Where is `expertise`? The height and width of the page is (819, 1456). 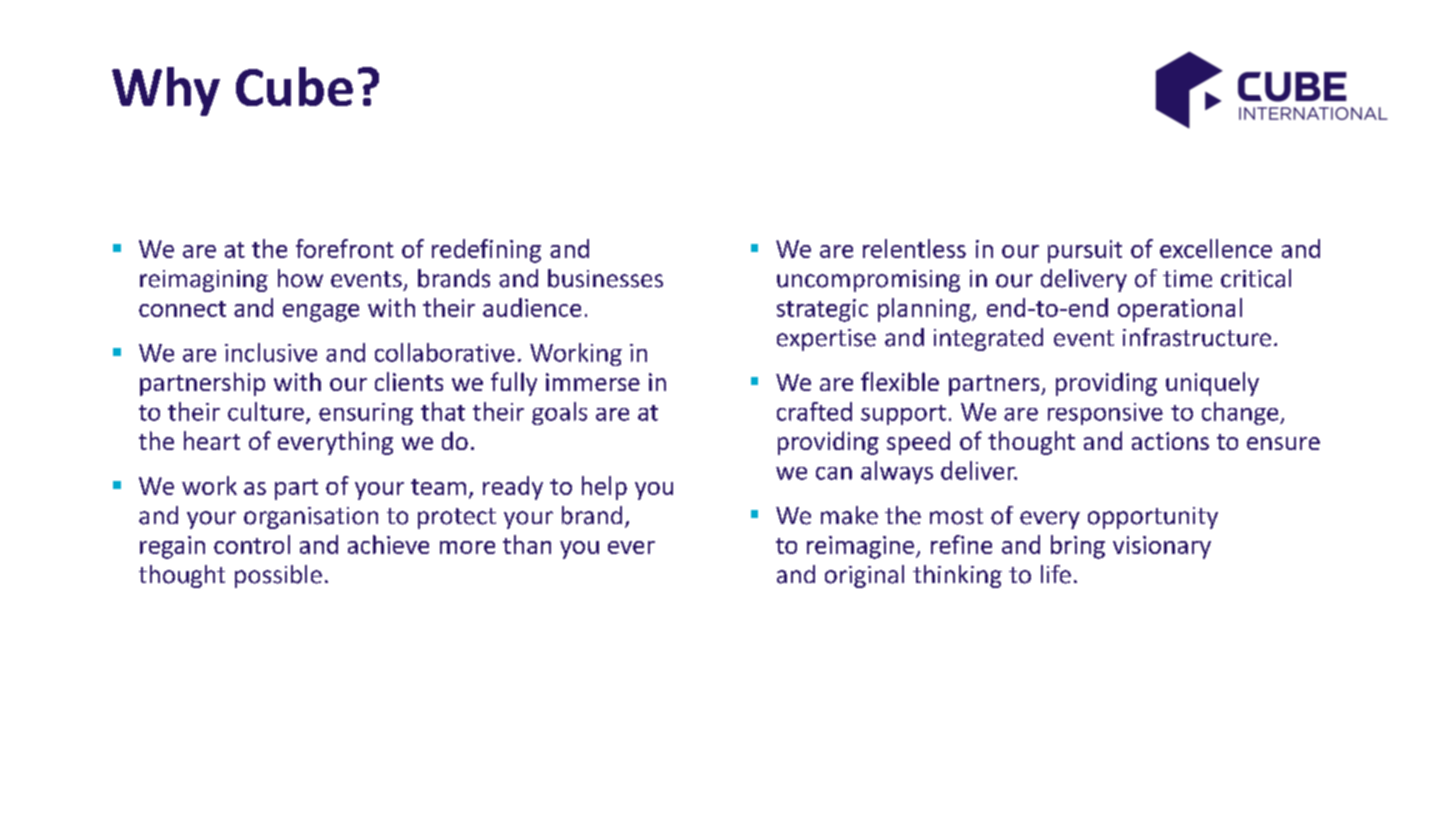 expertise is located at coordinates (826, 340).
